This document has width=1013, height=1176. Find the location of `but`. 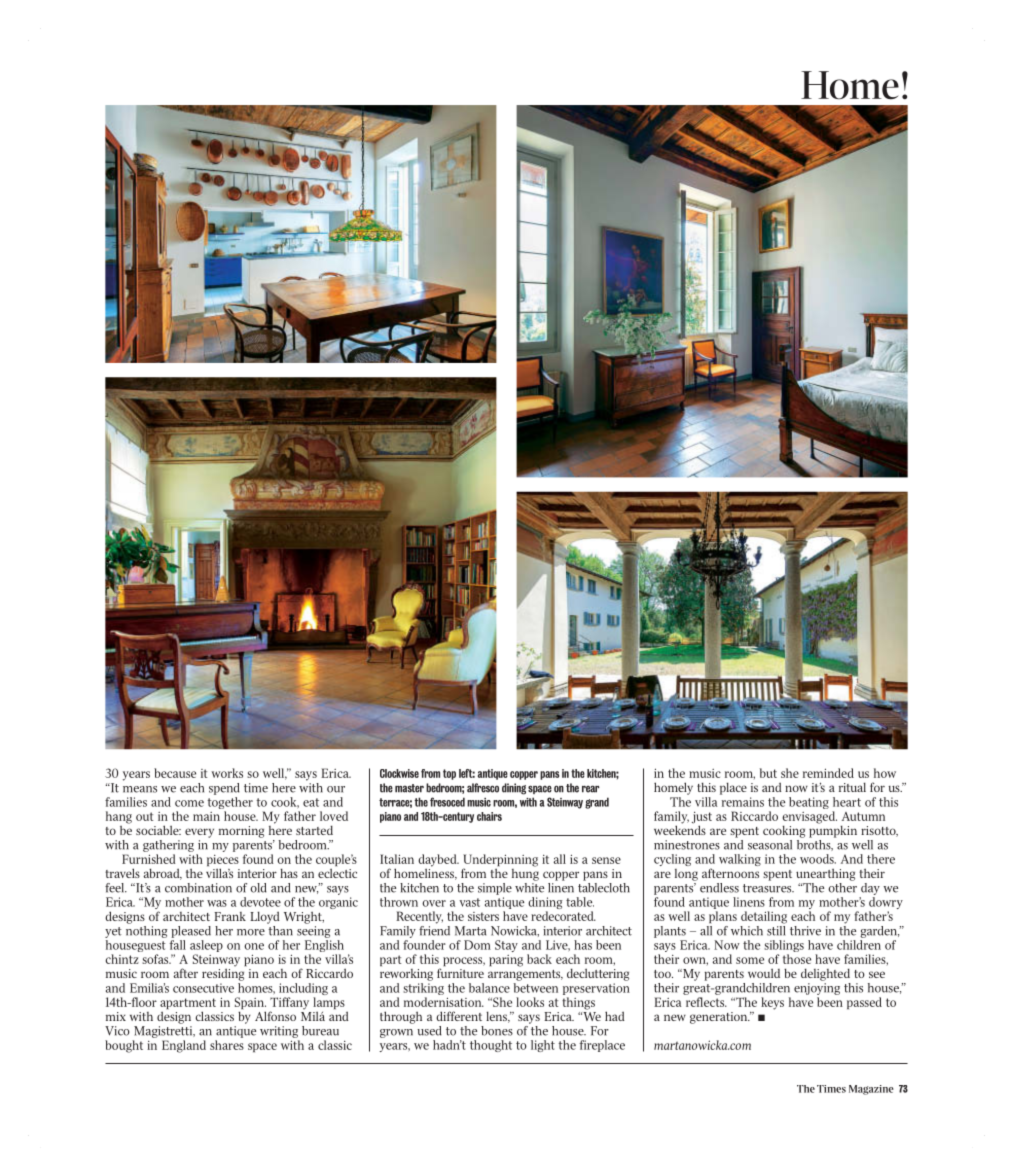

but is located at coordinates (768, 773).
